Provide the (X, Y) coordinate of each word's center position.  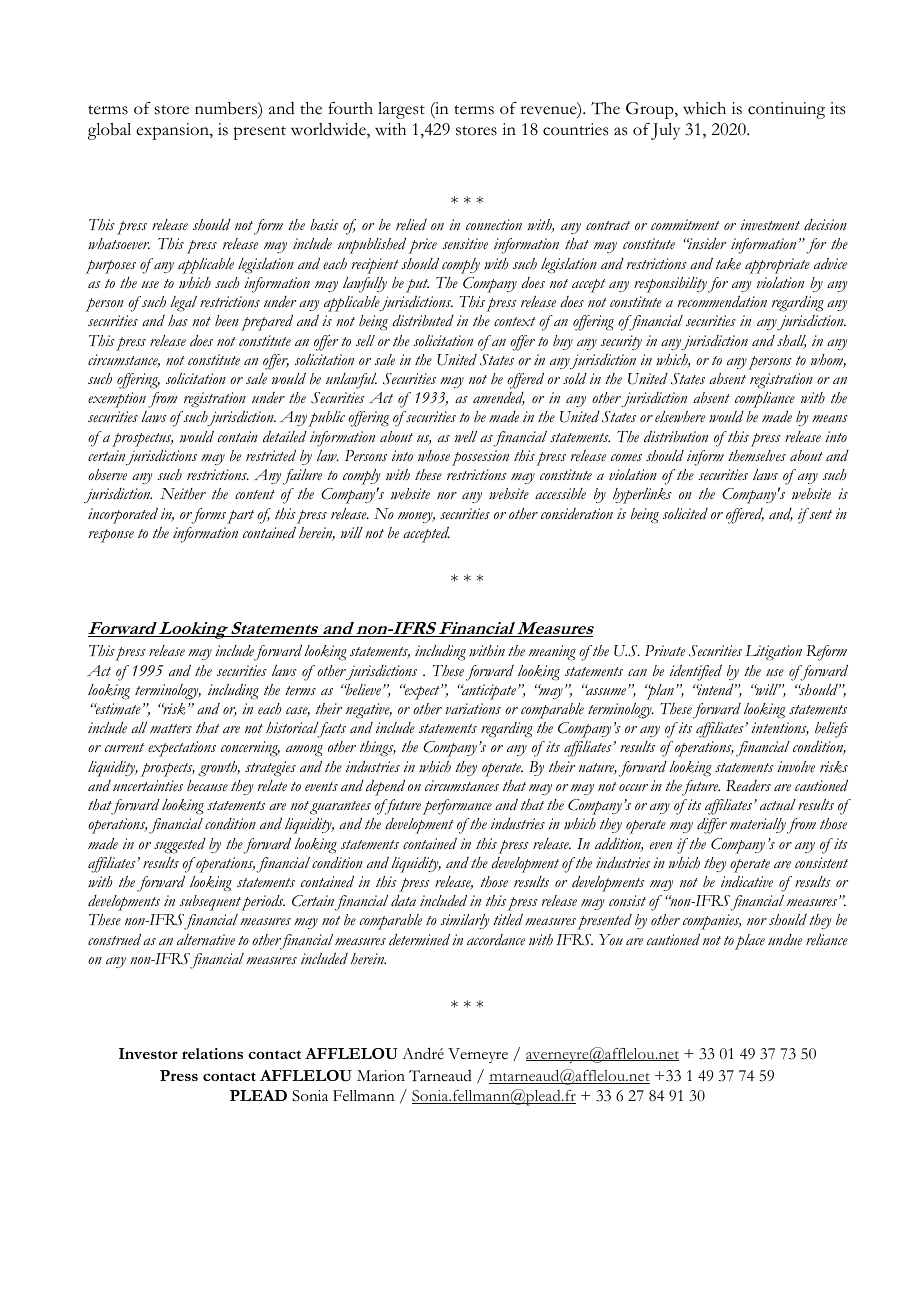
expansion (173, 131)
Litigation (773, 653)
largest (401, 110)
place (750, 942)
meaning (552, 653)
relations (212, 1053)
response (111, 536)
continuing (786, 110)
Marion (381, 1075)
